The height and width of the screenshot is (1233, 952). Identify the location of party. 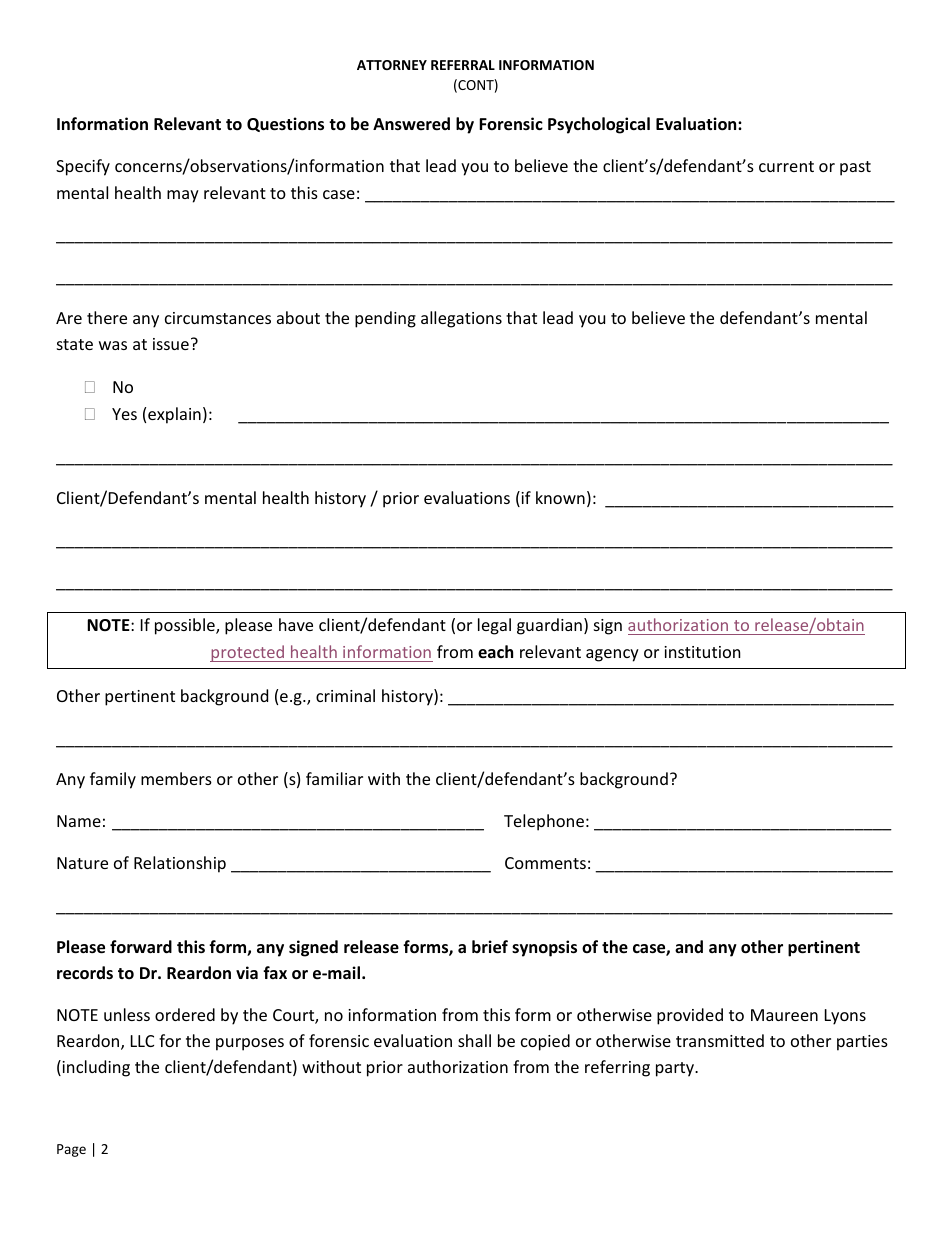
(676, 1069).
